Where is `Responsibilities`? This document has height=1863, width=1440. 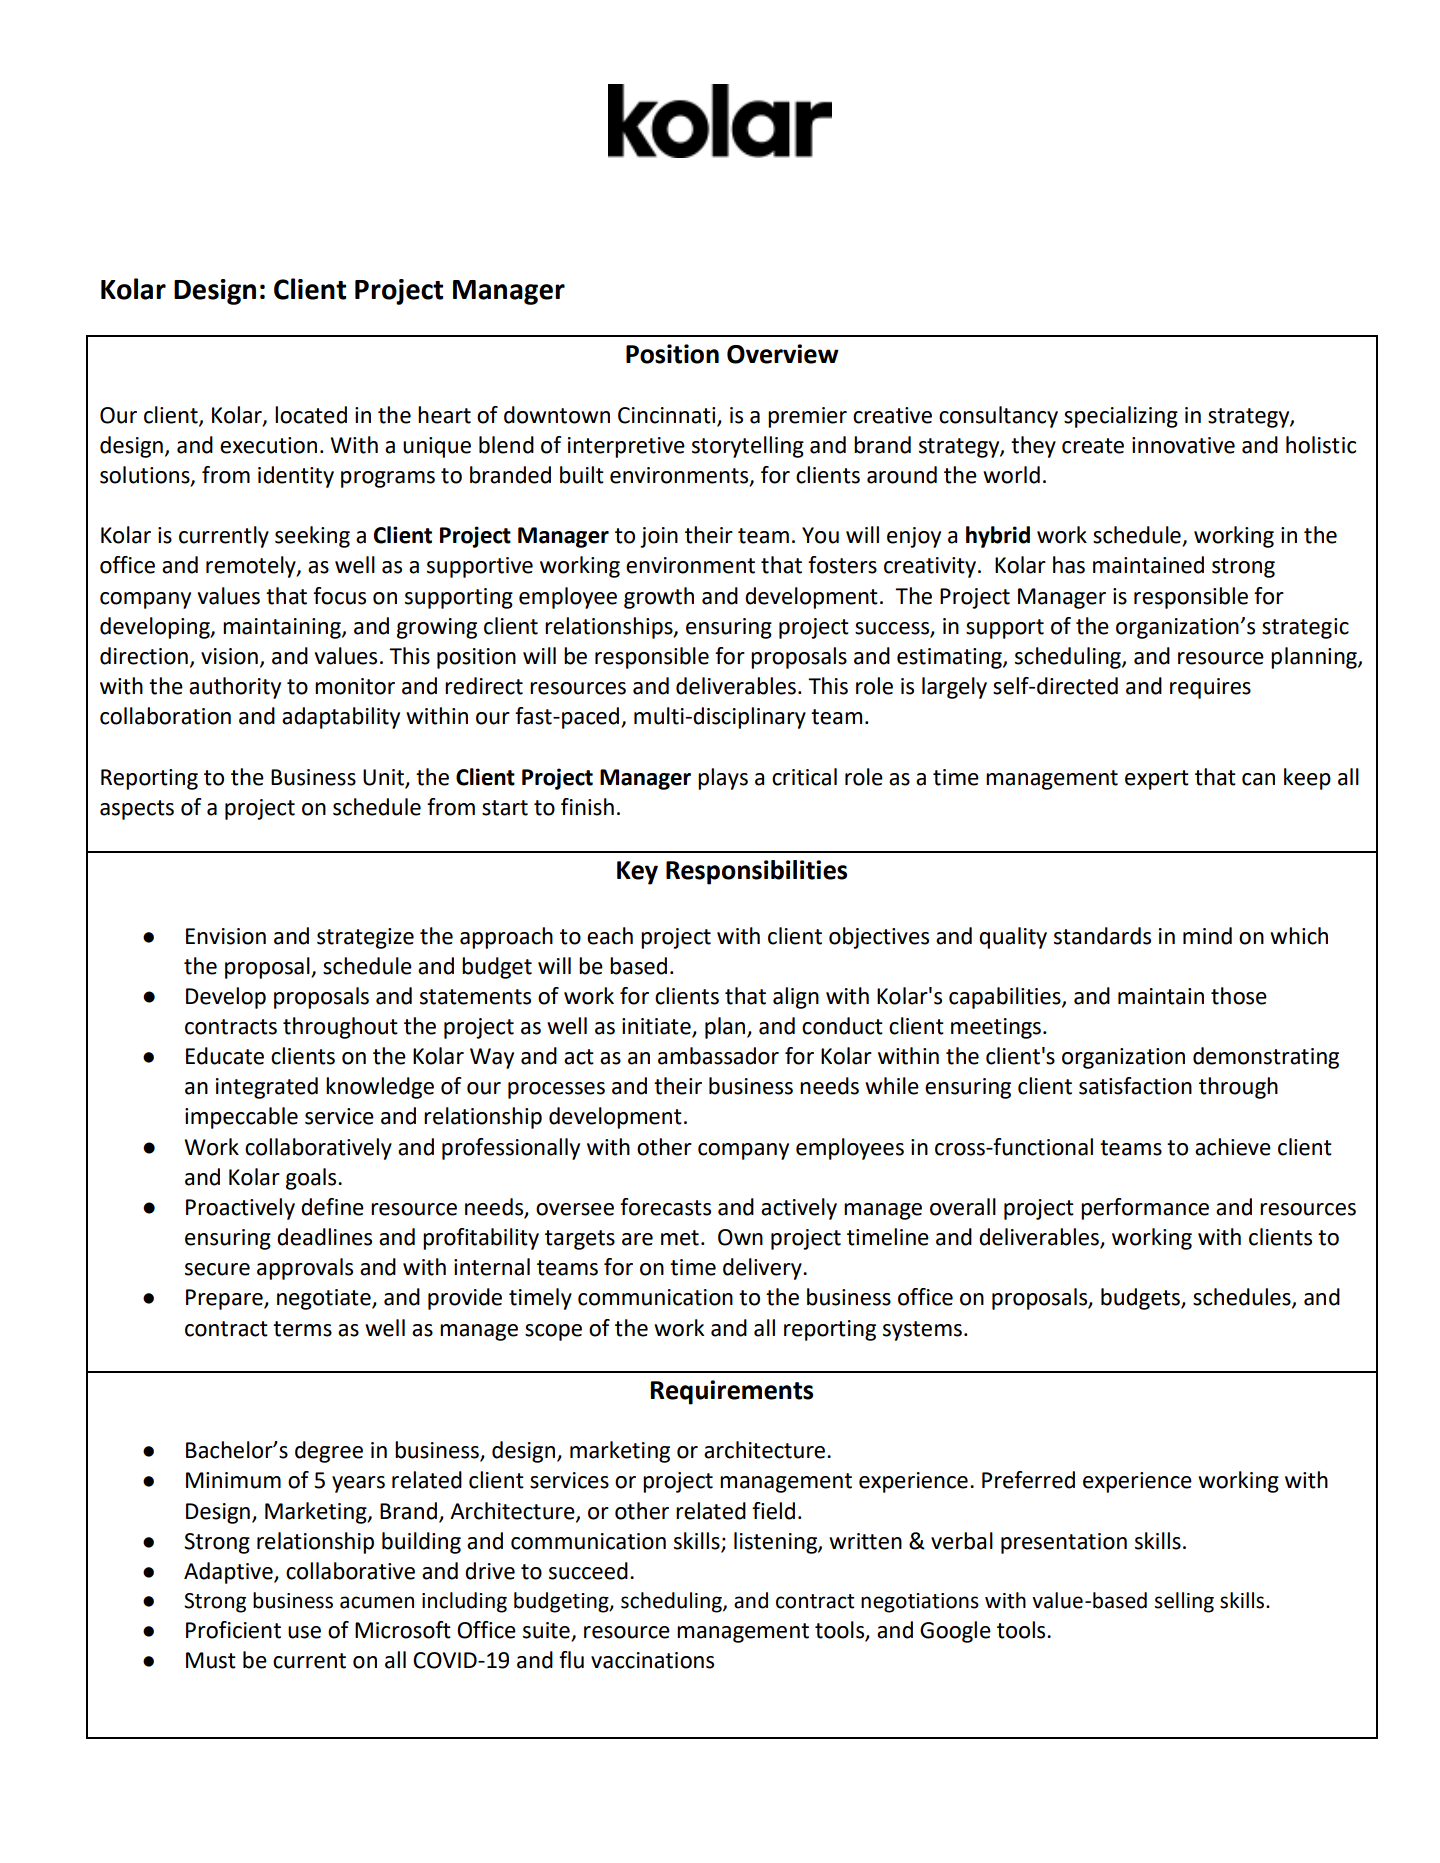 Responsibilities is located at coordinates (756, 872).
